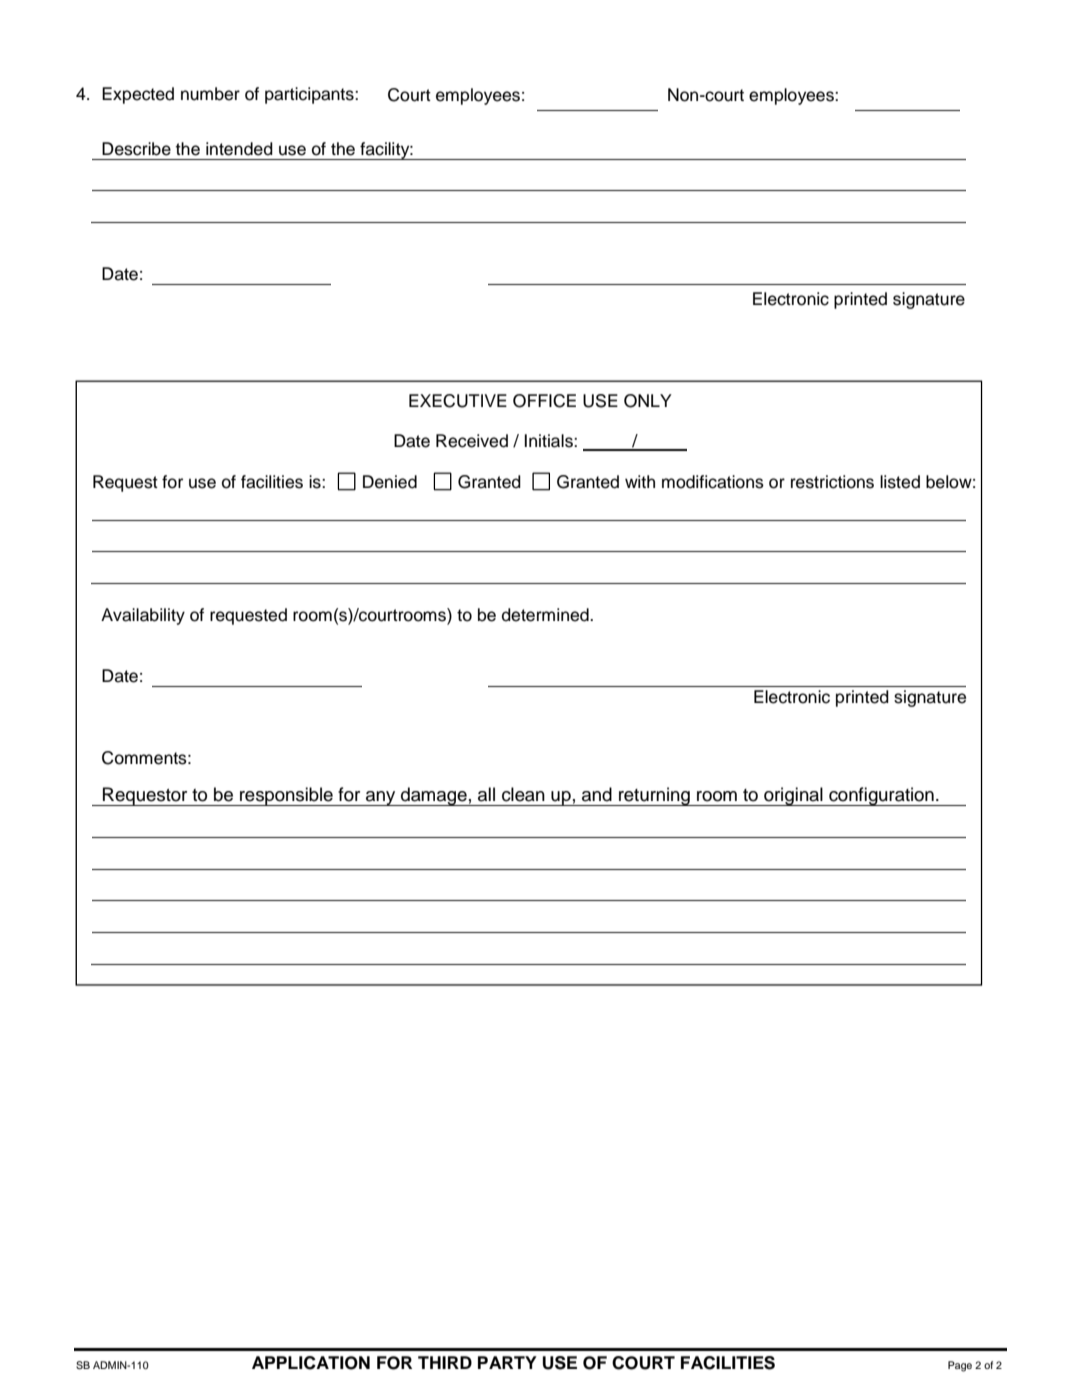  What do you see at coordinates (286, 796) in the screenshot?
I see `responsible` at bounding box center [286, 796].
